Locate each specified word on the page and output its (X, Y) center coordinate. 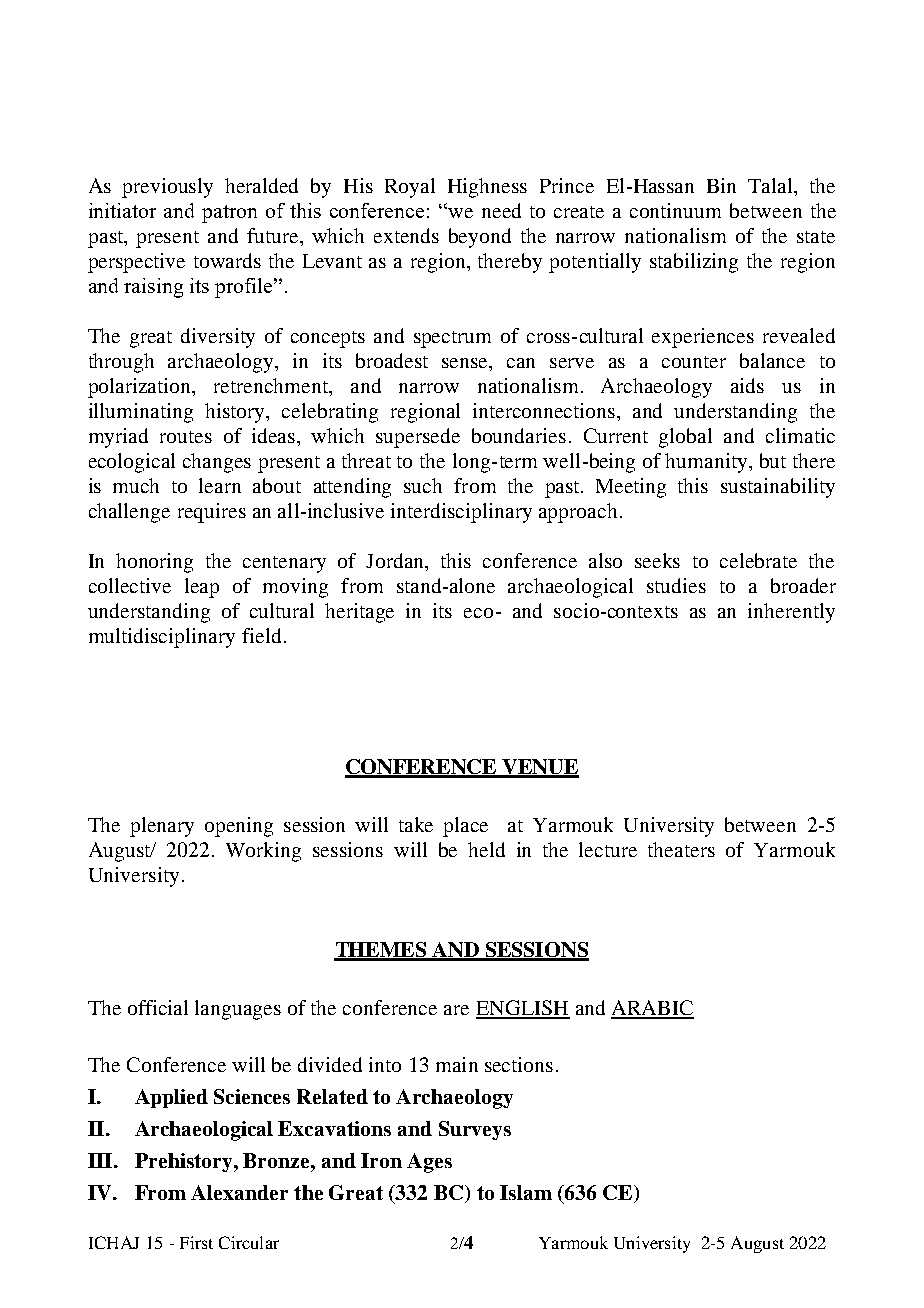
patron (229, 214)
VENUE (540, 768)
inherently (791, 613)
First (196, 1242)
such (423, 485)
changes (217, 463)
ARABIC (652, 1009)
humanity (707, 463)
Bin (721, 185)
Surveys (475, 1130)
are (456, 1010)
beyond (480, 238)
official (158, 1007)
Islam (526, 1192)
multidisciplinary (162, 638)
